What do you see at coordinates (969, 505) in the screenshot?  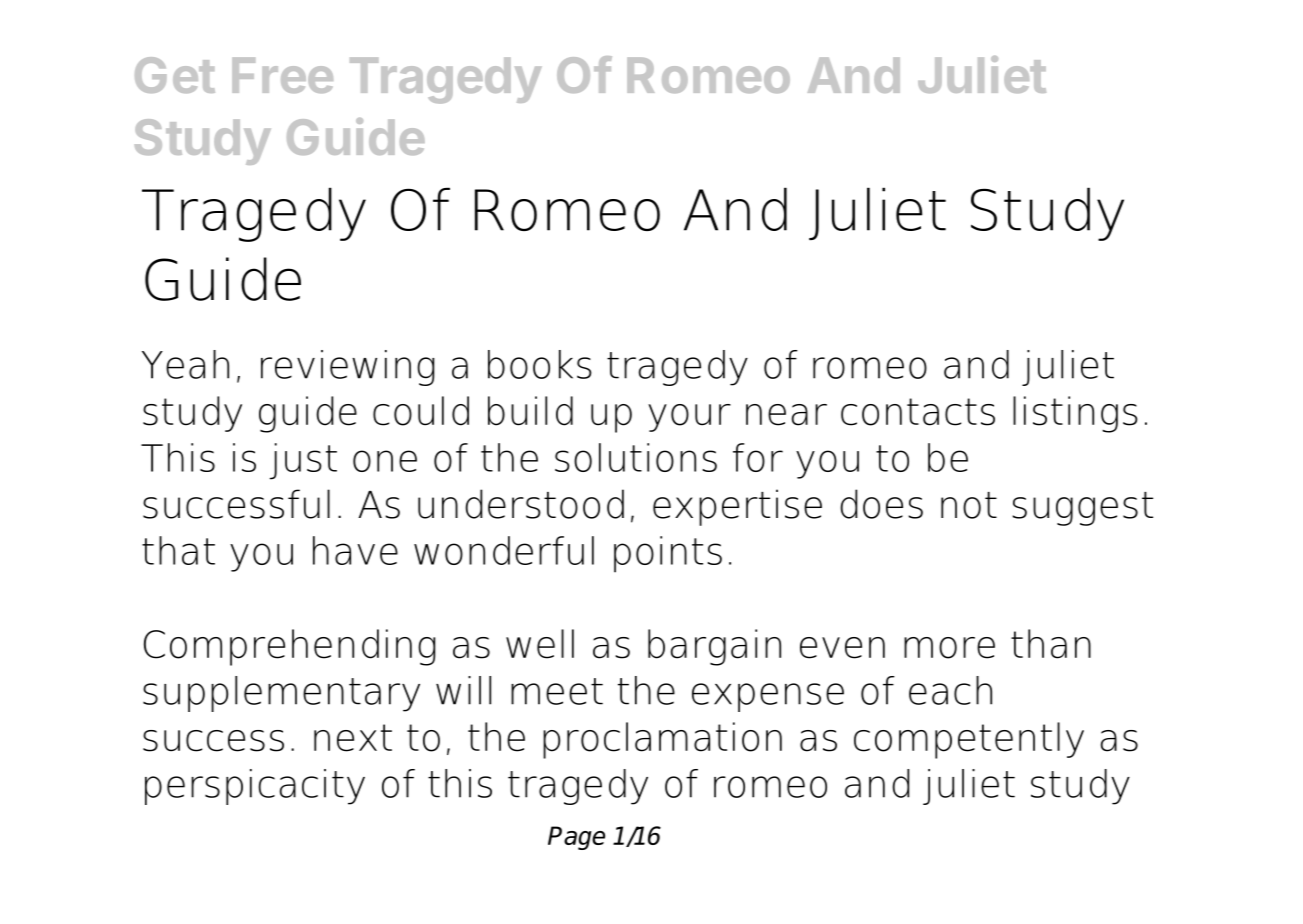 I see `not` at bounding box center [969, 505].
